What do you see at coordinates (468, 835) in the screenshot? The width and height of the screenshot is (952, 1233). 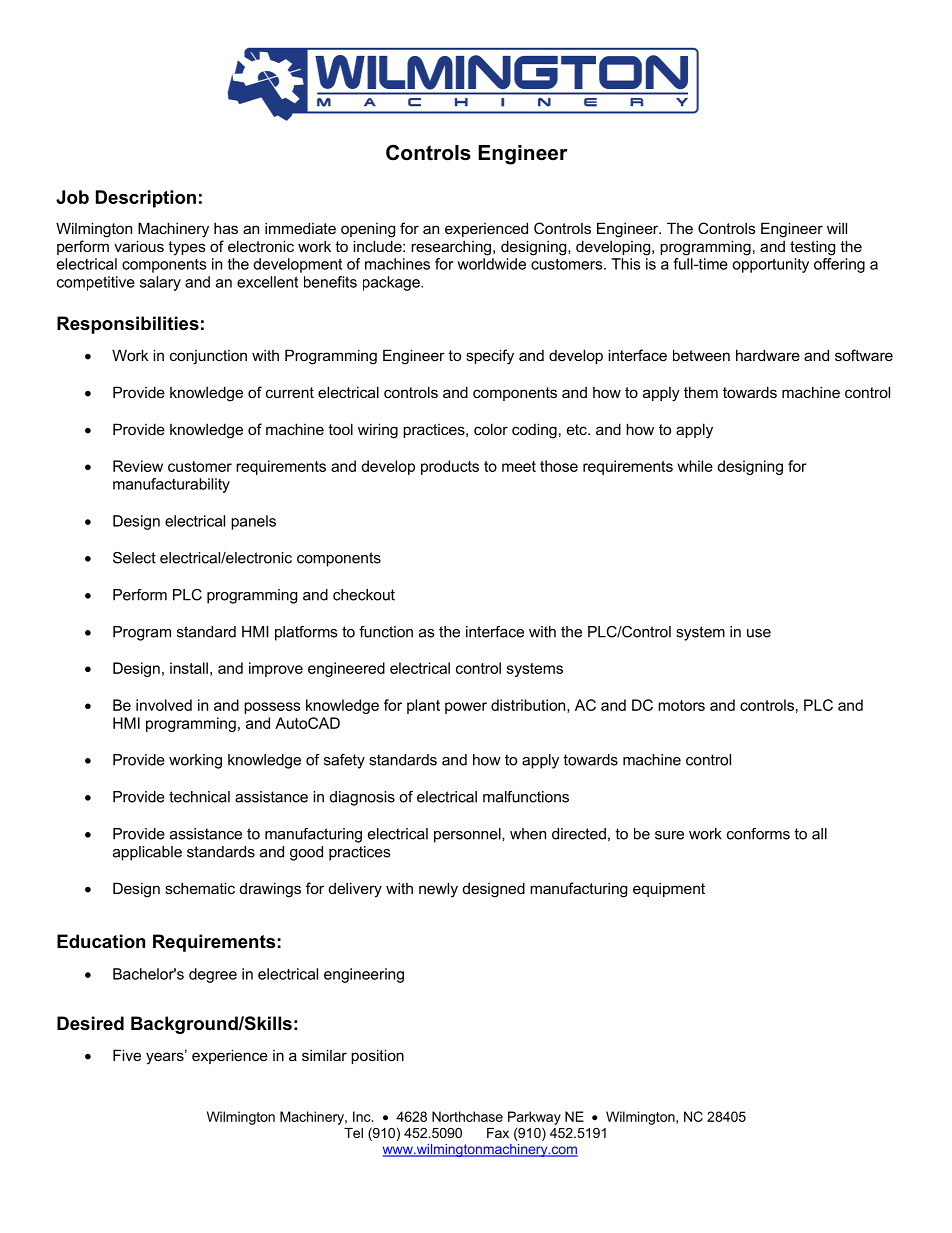 I see `personnel` at bounding box center [468, 835].
